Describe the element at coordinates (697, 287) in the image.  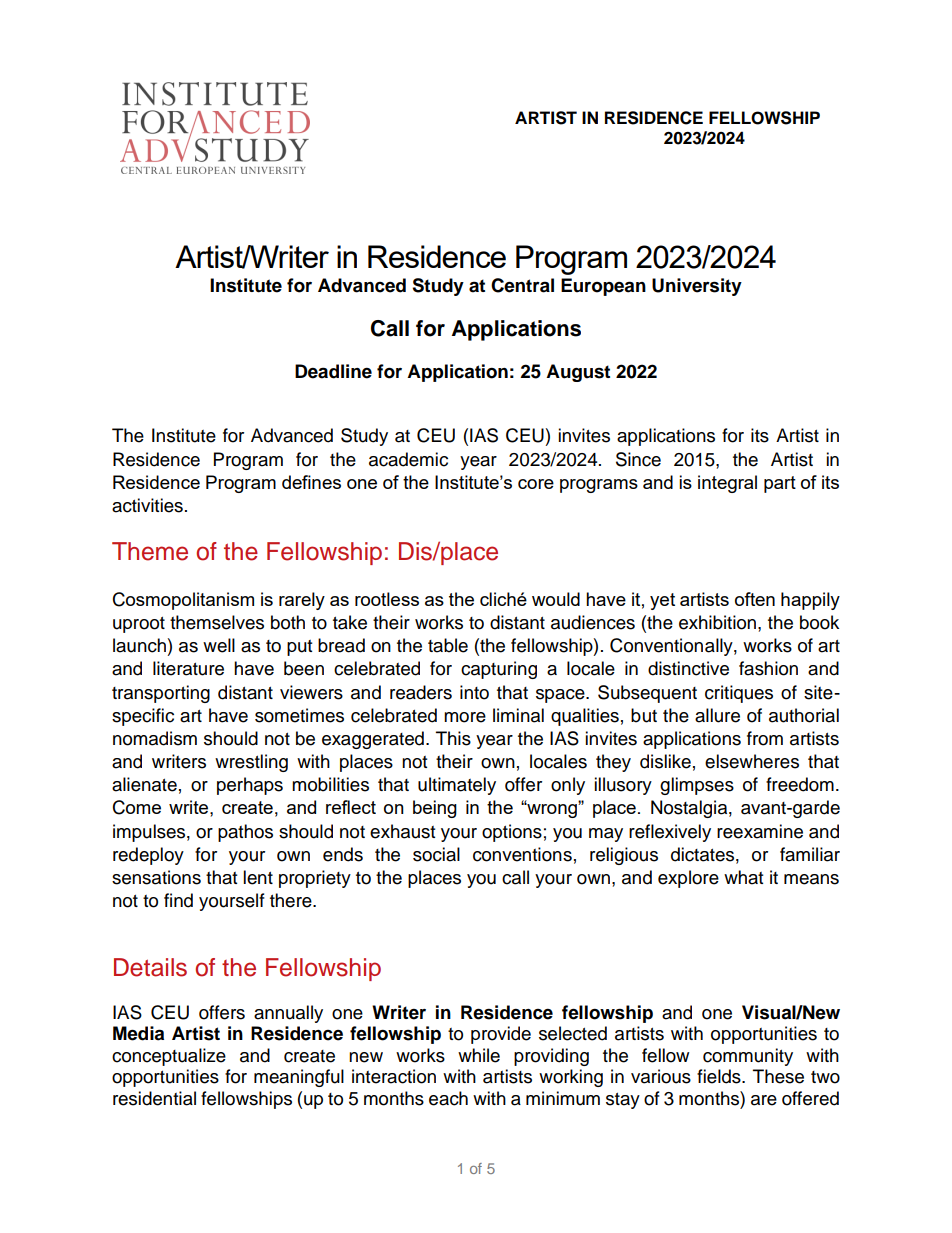
I see `University` at that location.
